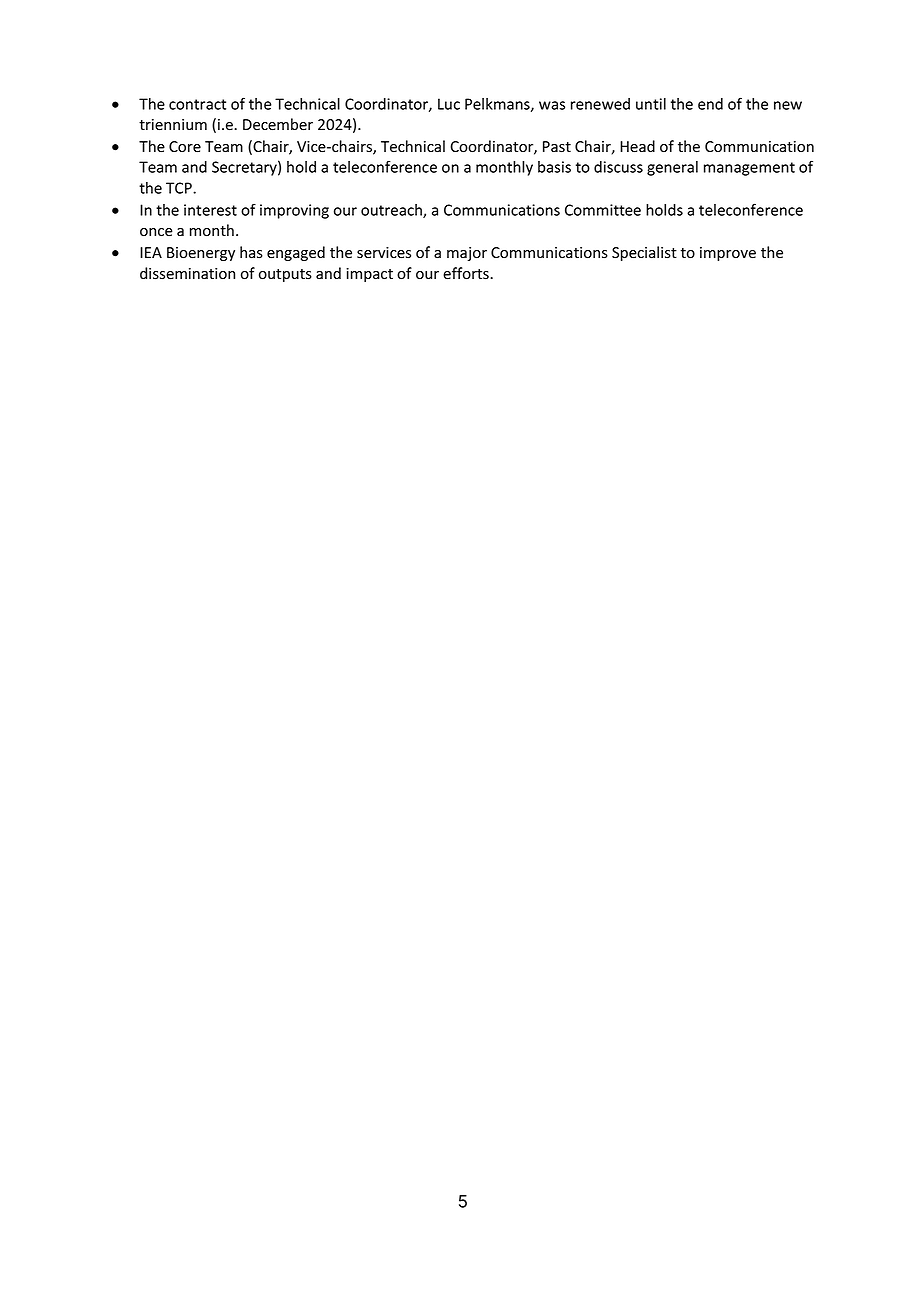  Describe the element at coordinates (672, 168) in the screenshot. I see `general` at that location.
